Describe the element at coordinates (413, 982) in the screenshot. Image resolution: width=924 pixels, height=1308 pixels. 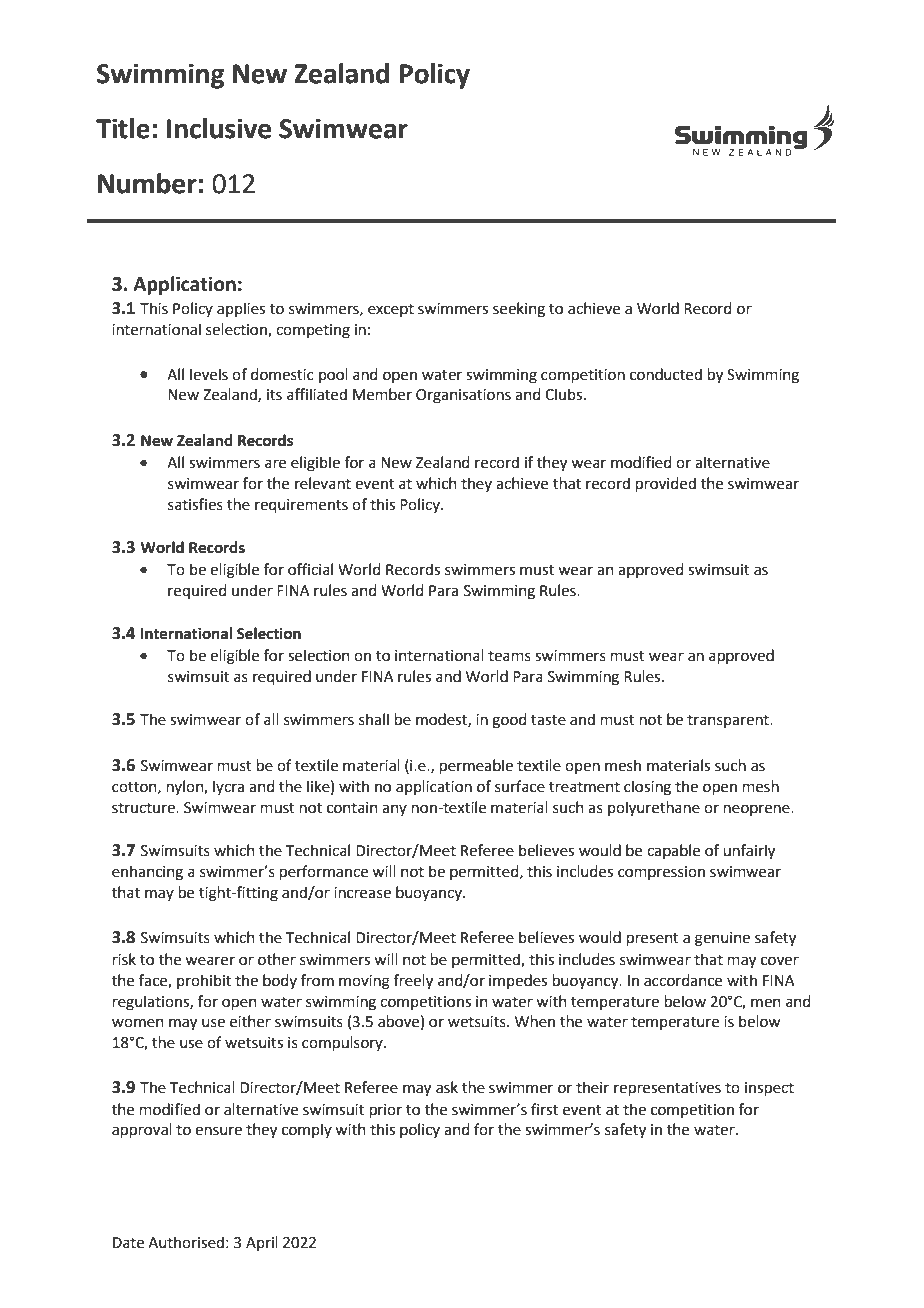
I see `freely` at that location.
